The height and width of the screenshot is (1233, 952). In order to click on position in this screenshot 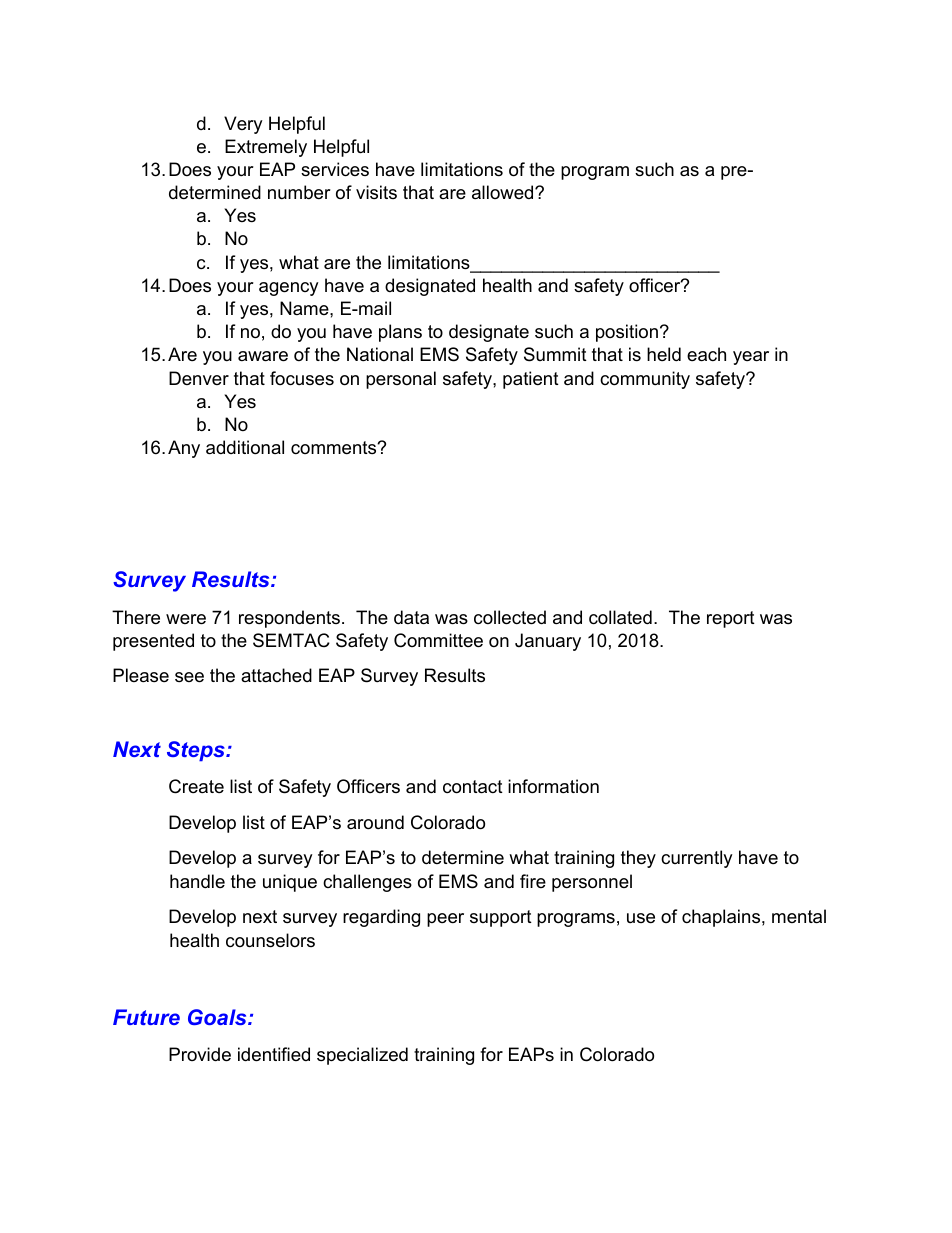, I will do `click(627, 333)`.
